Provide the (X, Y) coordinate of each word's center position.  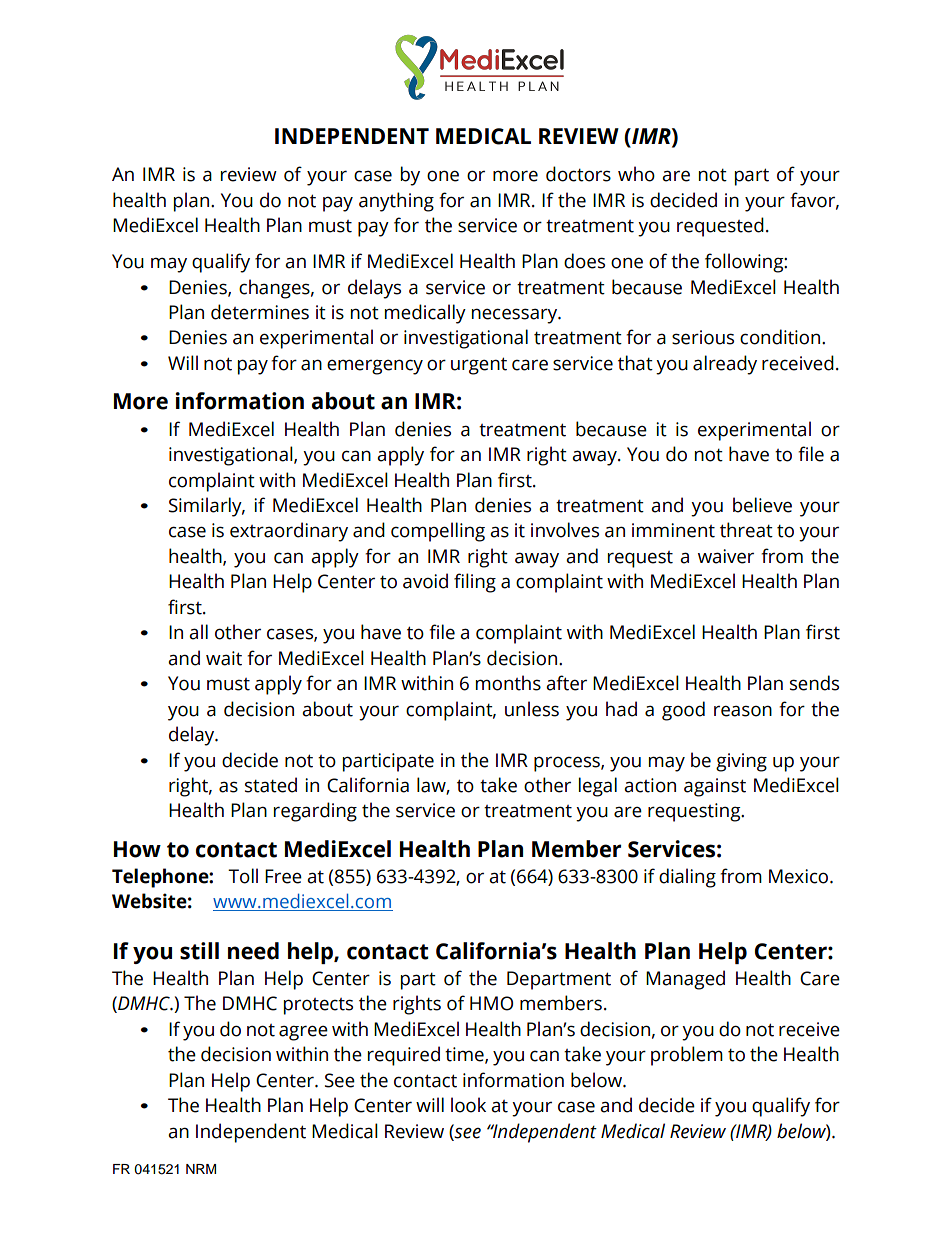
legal (598, 787)
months (508, 683)
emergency (375, 367)
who (636, 174)
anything (396, 202)
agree (303, 1033)
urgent (479, 366)
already (725, 365)
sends (814, 683)
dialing (687, 878)
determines (260, 312)
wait (224, 658)
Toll (243, 876)
